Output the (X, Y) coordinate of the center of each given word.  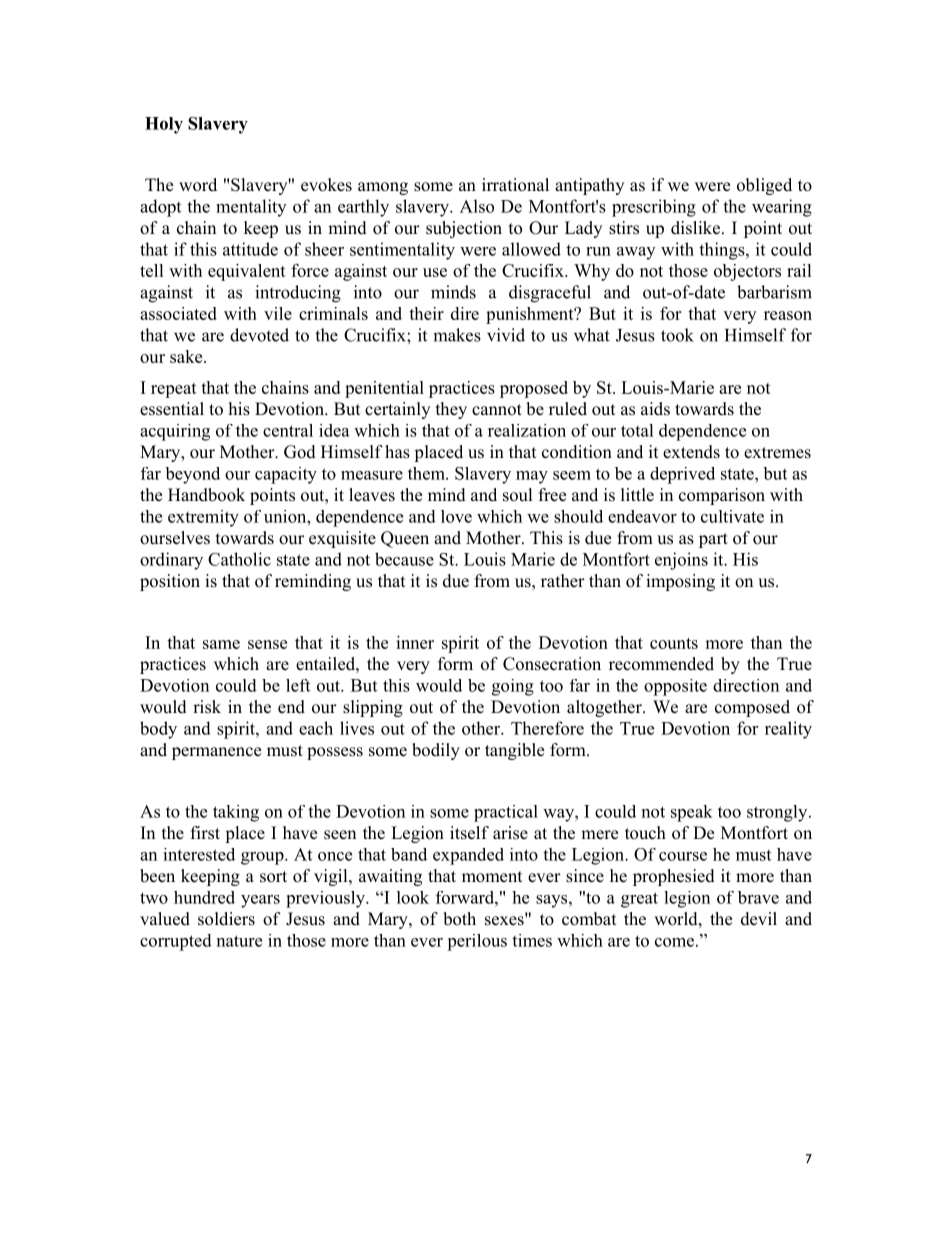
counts (674, 643)
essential (172, 409)
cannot (497, 410)
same (221, 644)
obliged (764, 186)
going (513, 687)
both (459, 919)
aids (655, 409)
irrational (515, 185)
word (198, 185)
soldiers (226, 919)
